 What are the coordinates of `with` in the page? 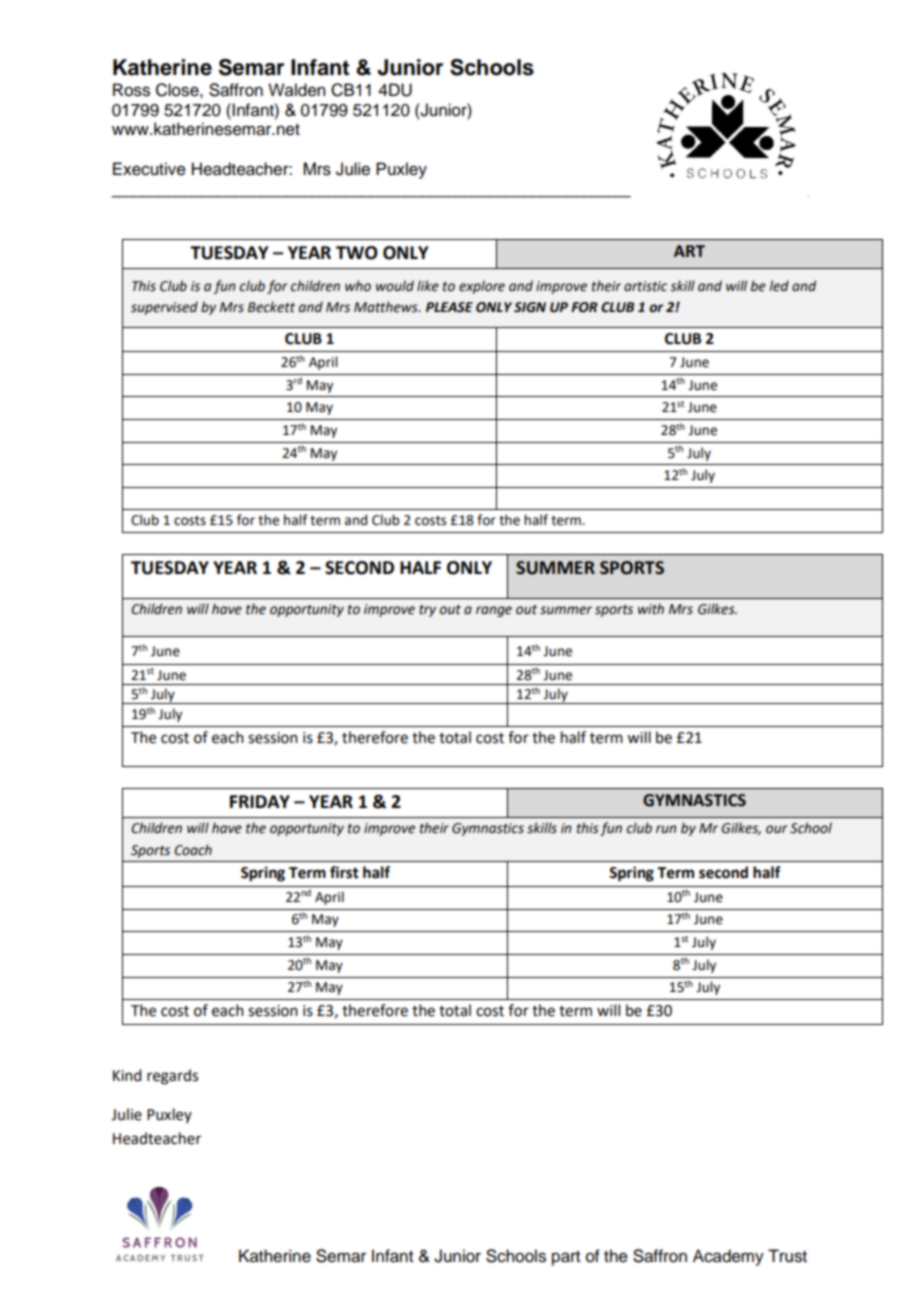 It's located at (651, 609).
